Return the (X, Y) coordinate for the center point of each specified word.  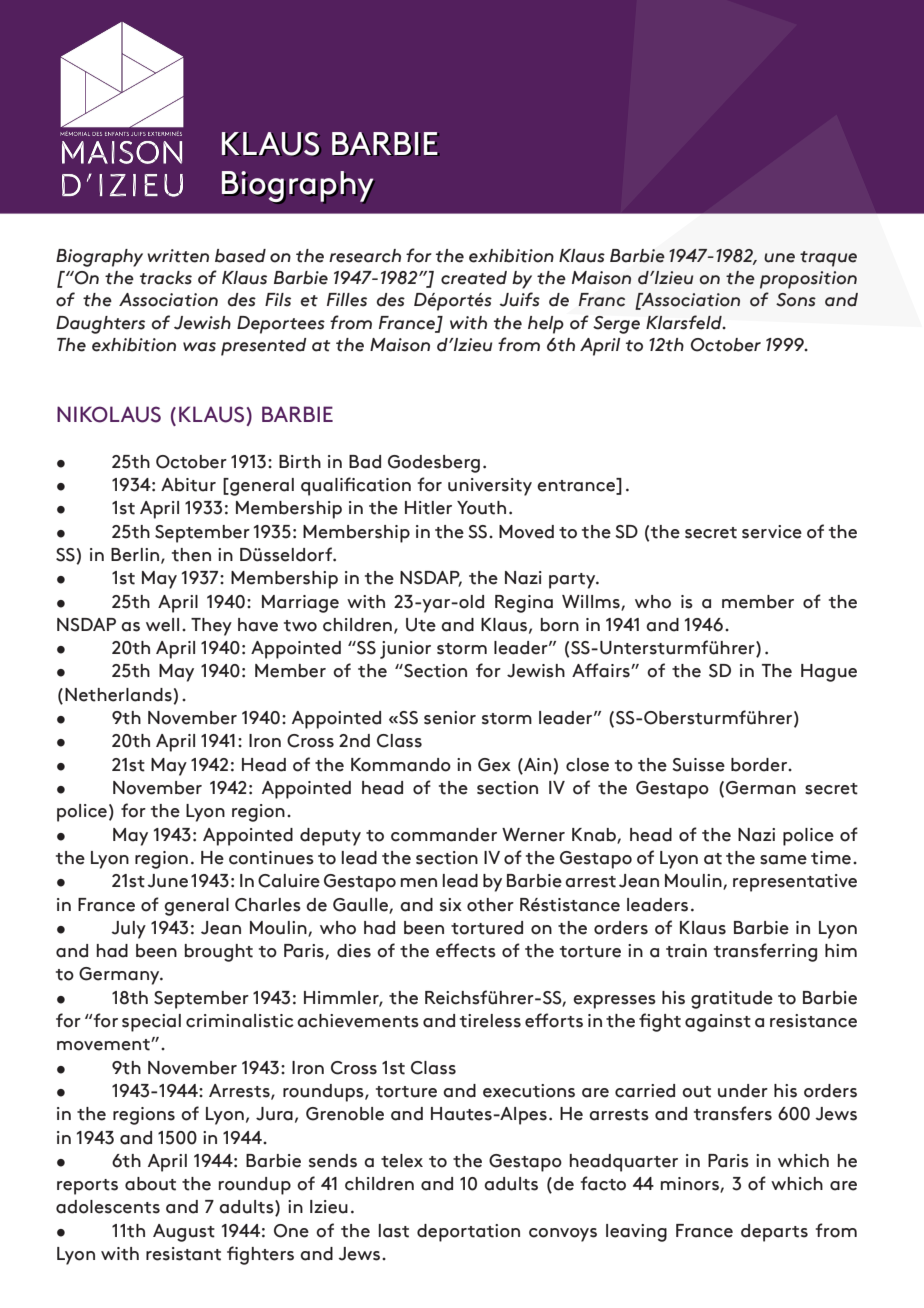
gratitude (732, 1000)
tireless (490, 1021)
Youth (481, 508)
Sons (796, 300)
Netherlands (118, 695)
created (474, 278)
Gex (494, 765)
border (760, 765)
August (184, 1233)
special (151, 1023)
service (772, 532)
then (191, 555)
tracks (166, 278)
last (394, 1231)
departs (774, 1233)
